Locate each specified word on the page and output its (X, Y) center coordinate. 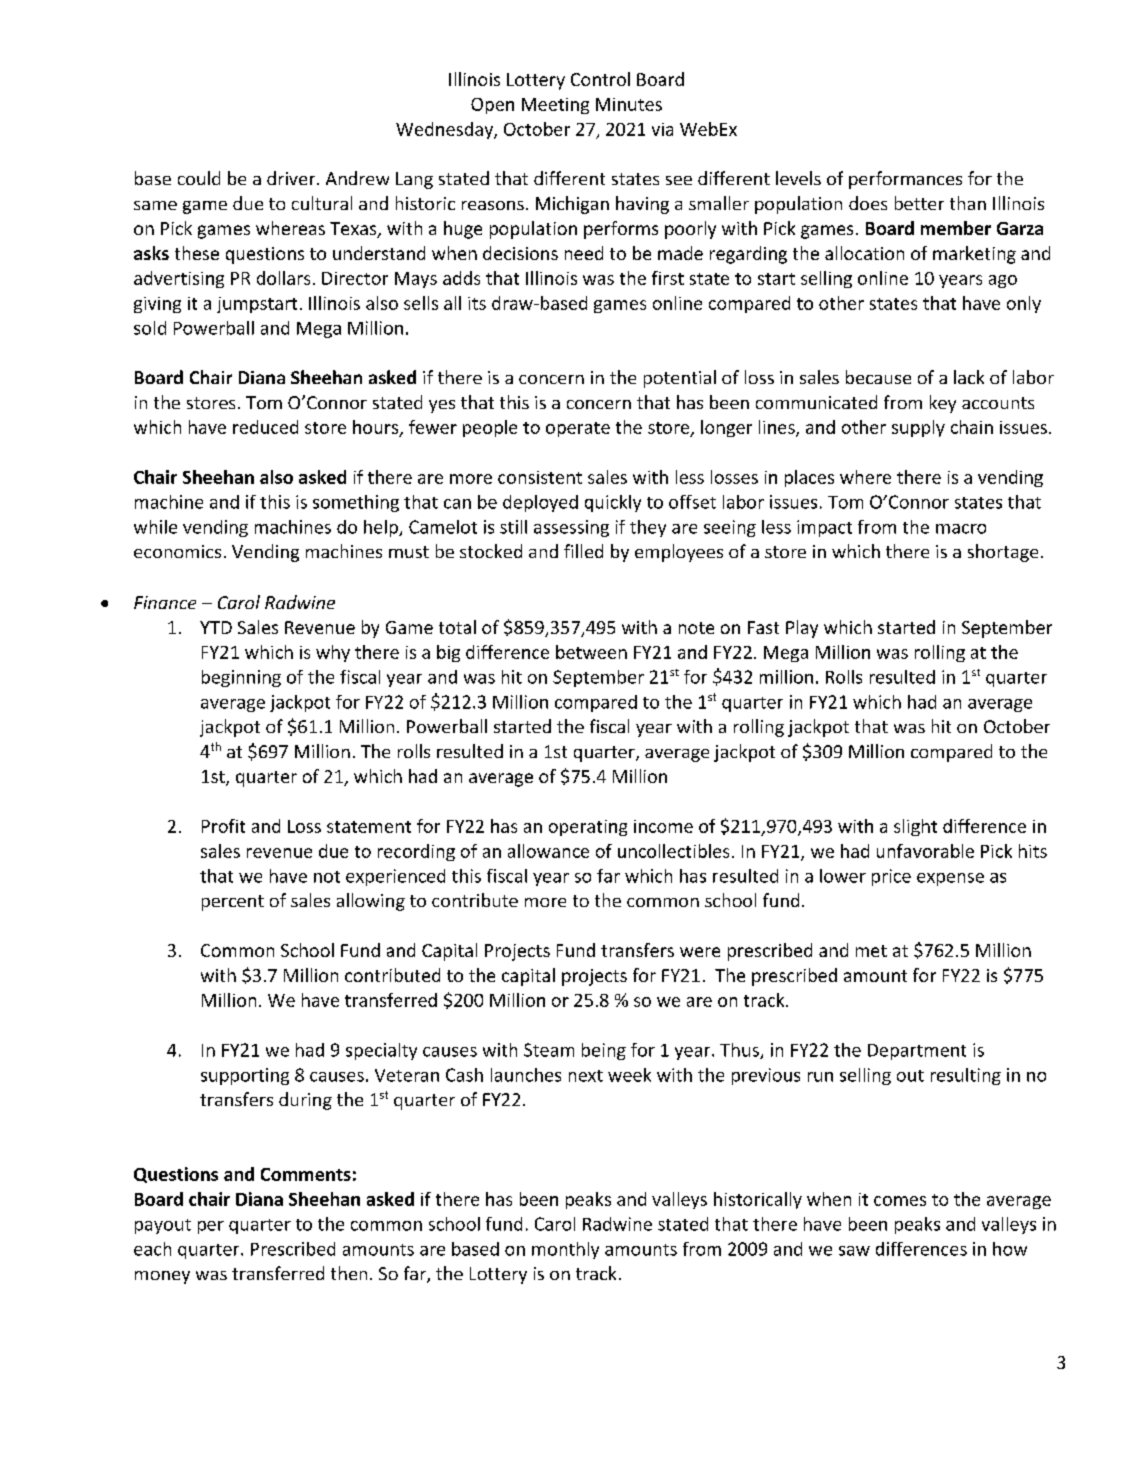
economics (177, 551)
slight (915, 827)
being (604, 1051)
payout (163, 1226)
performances (905, 180)
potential (680, 379)
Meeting (555, 106)
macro (961, 529)
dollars (283, 278)
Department (917, 1052)
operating (588, 828)
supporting (245, 1076)
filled (583, 551)
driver (292, 178)
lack (969, 377)
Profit (223, 826)
